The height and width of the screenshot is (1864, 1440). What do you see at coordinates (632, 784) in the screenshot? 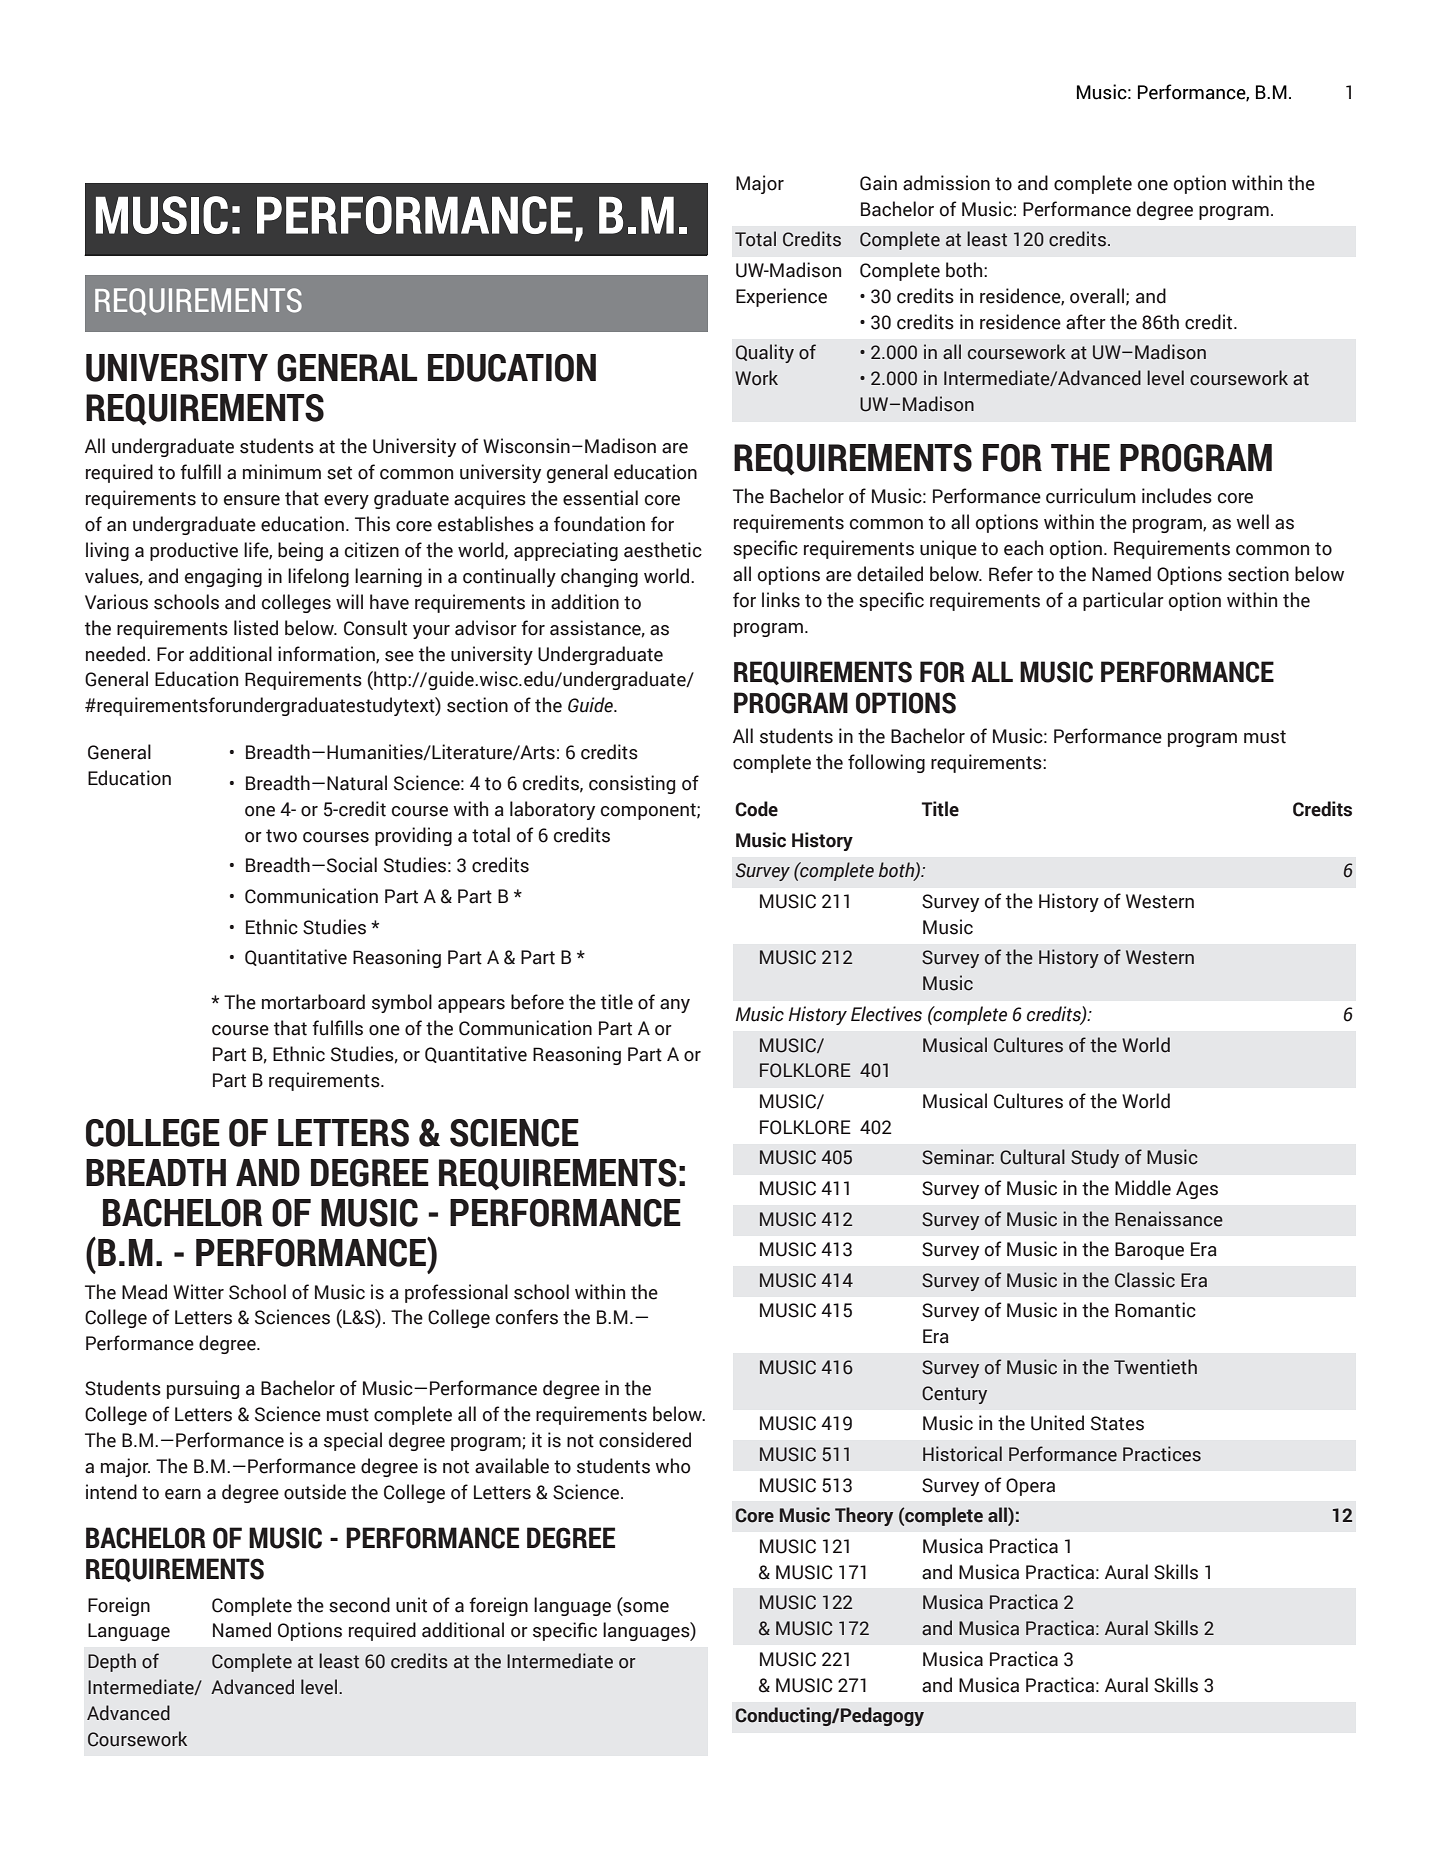
I see `consisting` at bounding box center [632, 784].
